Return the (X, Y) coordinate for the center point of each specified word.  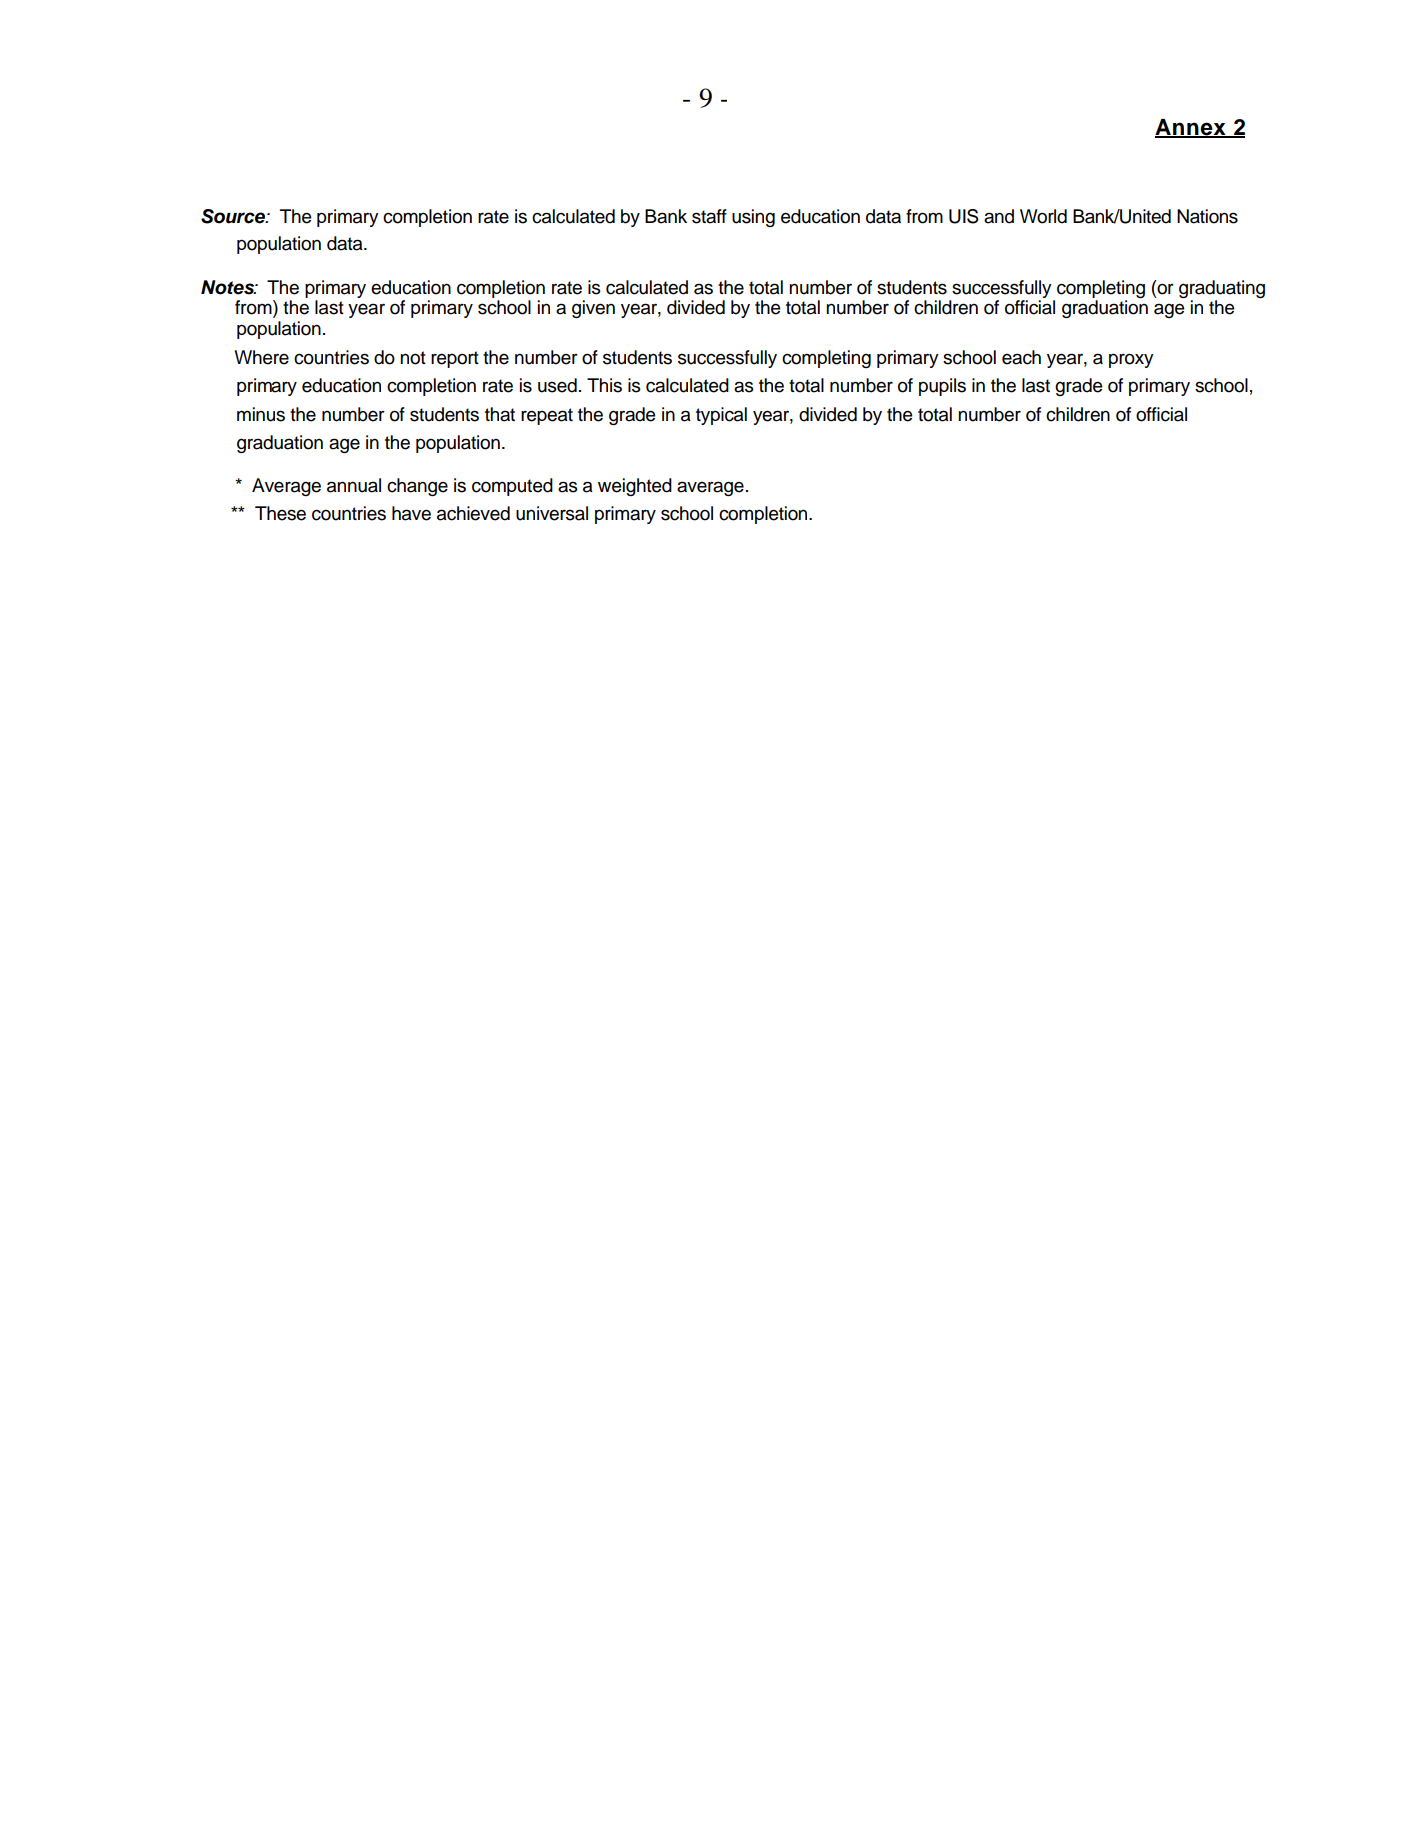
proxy (1131, 360)
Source (234, 216)
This (604, 385)
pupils (942, 387)
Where (261, 357)
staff (709, 216)
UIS (964, 216)
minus (261, 414)
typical (721, 416)
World (1043, 216)
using (753, 218)
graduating (1222, 289)
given (593, 309)
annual (354, 485)
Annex (1191, 128)
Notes (229, 287)
